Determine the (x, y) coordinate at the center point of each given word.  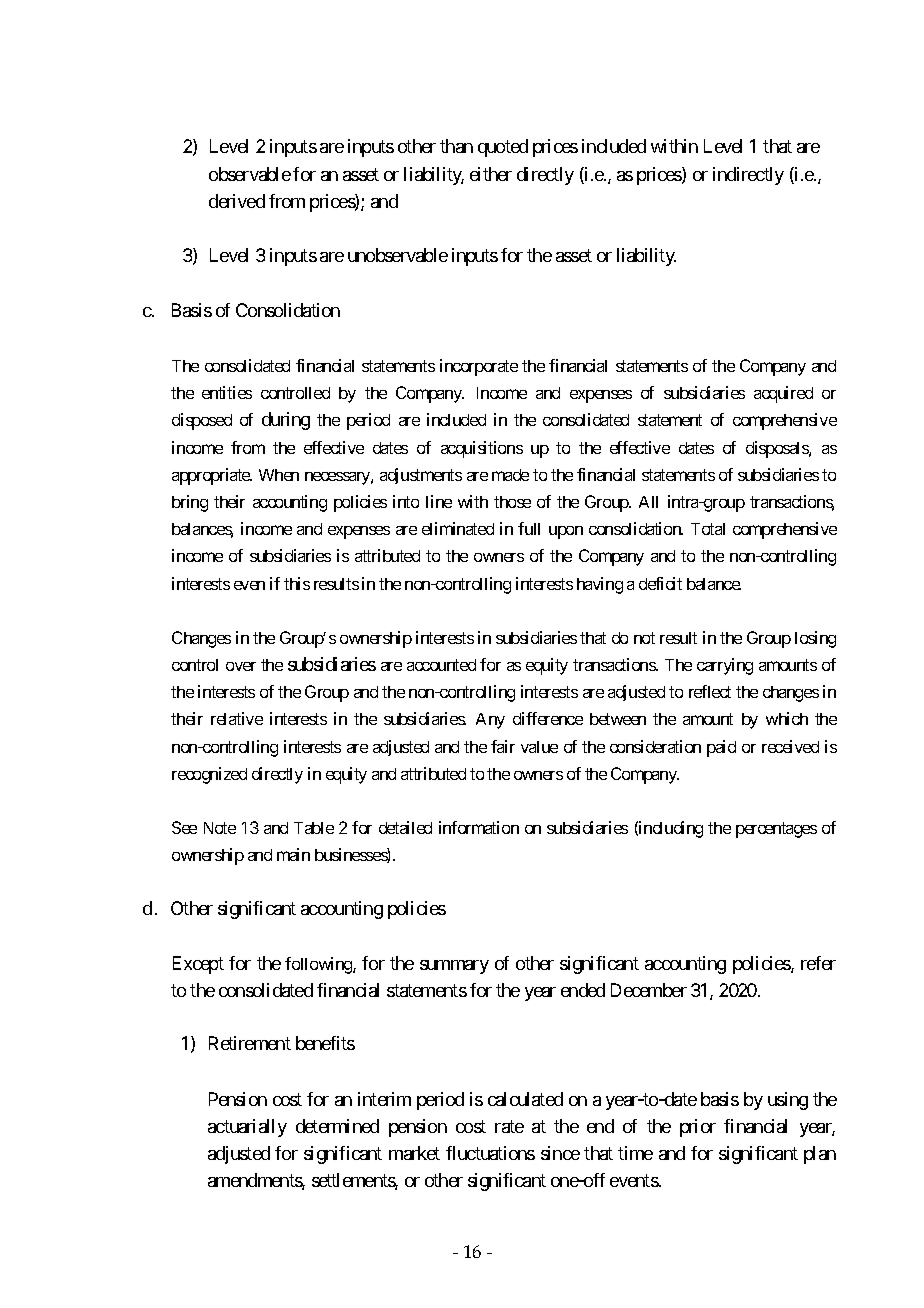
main (293, 854)
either (491, 174)
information (479, 827)
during (286, 421)
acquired (783, 394)
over (241, 666)
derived (237, 201)
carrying (725, 666)
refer (818, 963)
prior (698, 1128)
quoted (503, 148)
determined (337, 1126)
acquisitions (482, 449)
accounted (441, 665)
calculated (525, 1099)
